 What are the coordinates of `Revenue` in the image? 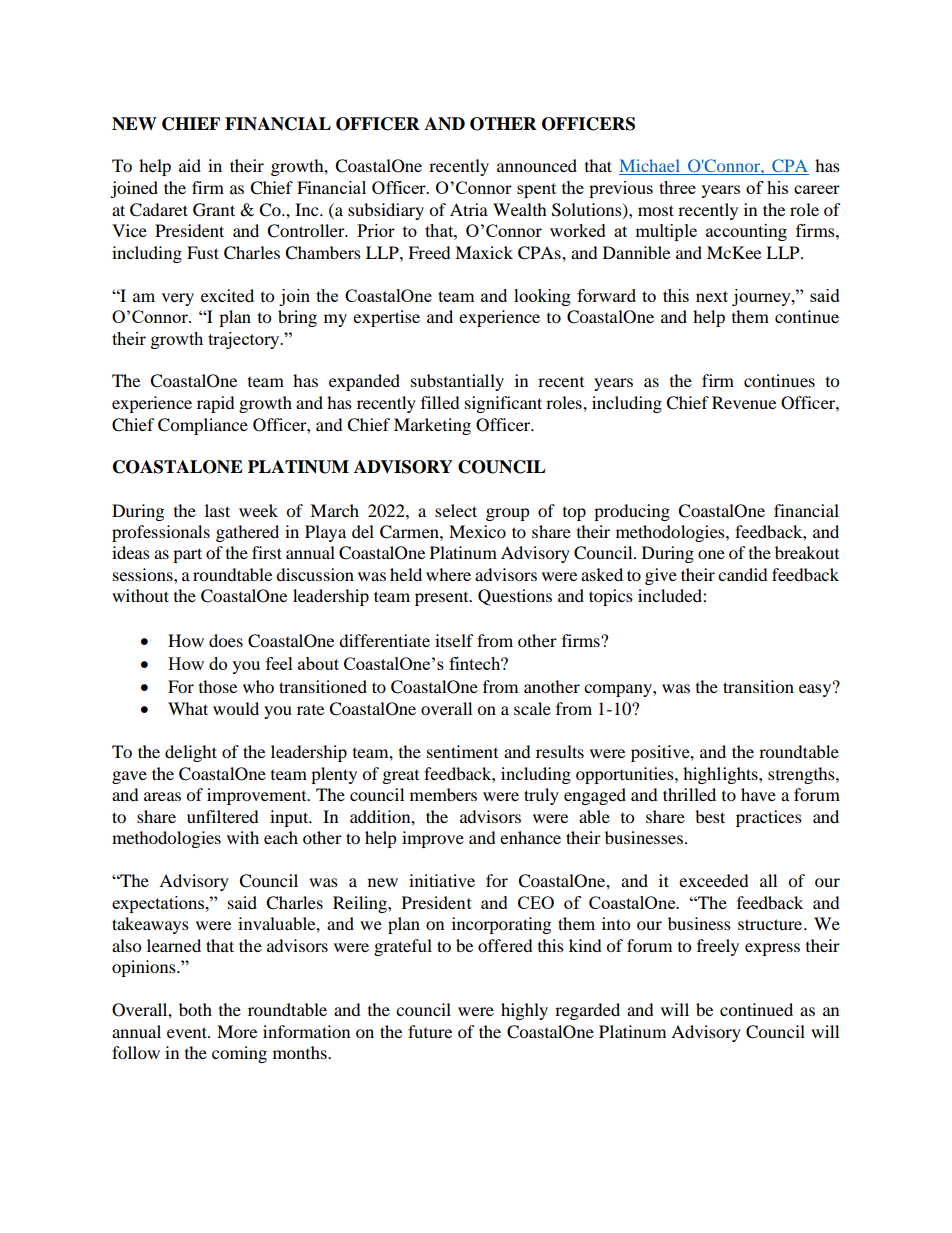 It's located at (744, 402).
